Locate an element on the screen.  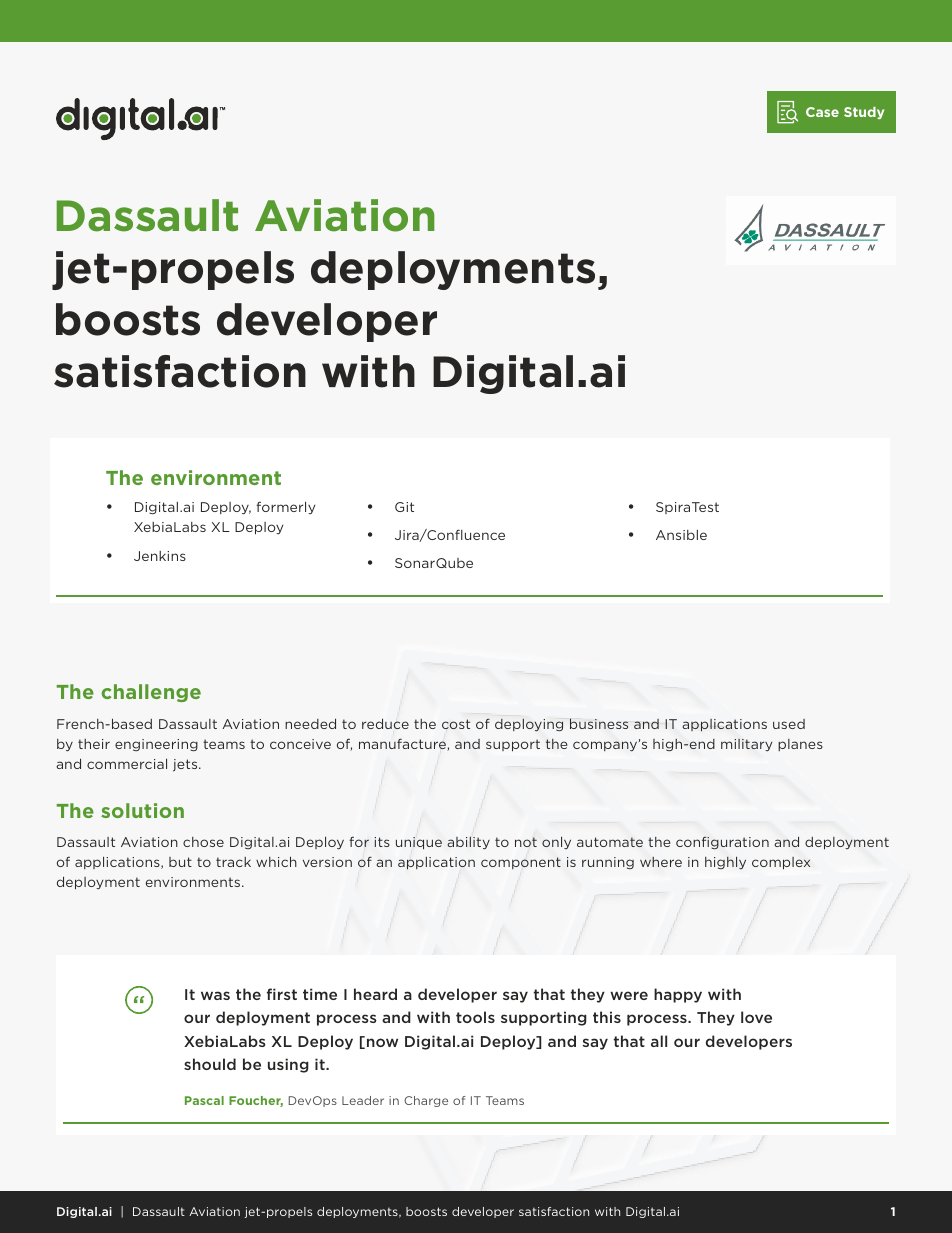
Case is located at coordinates (822, 112).
